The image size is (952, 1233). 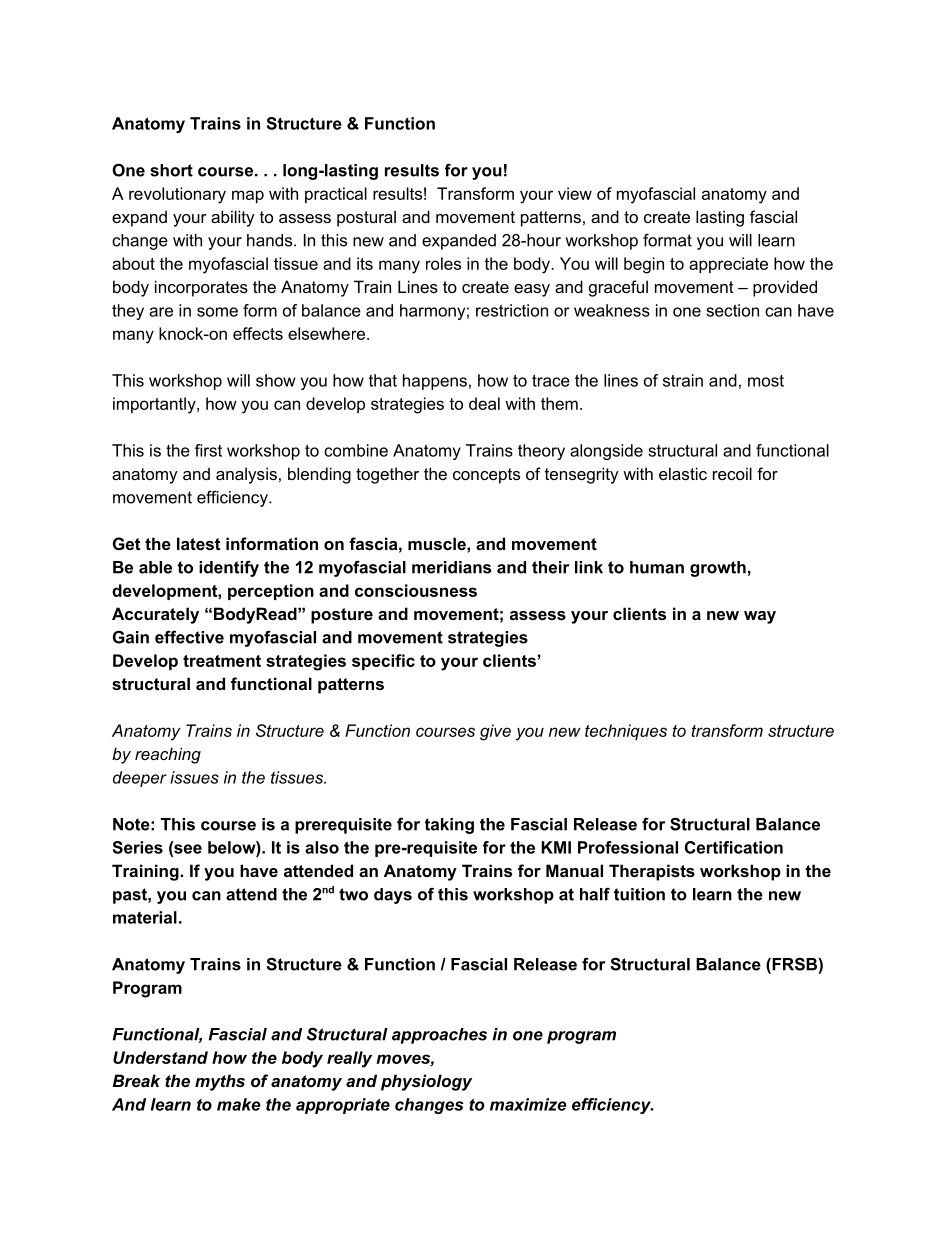 What do you see at coordinates (138, 847) in the screenshot?
I see `Series` at bounding box center [138, 847].
